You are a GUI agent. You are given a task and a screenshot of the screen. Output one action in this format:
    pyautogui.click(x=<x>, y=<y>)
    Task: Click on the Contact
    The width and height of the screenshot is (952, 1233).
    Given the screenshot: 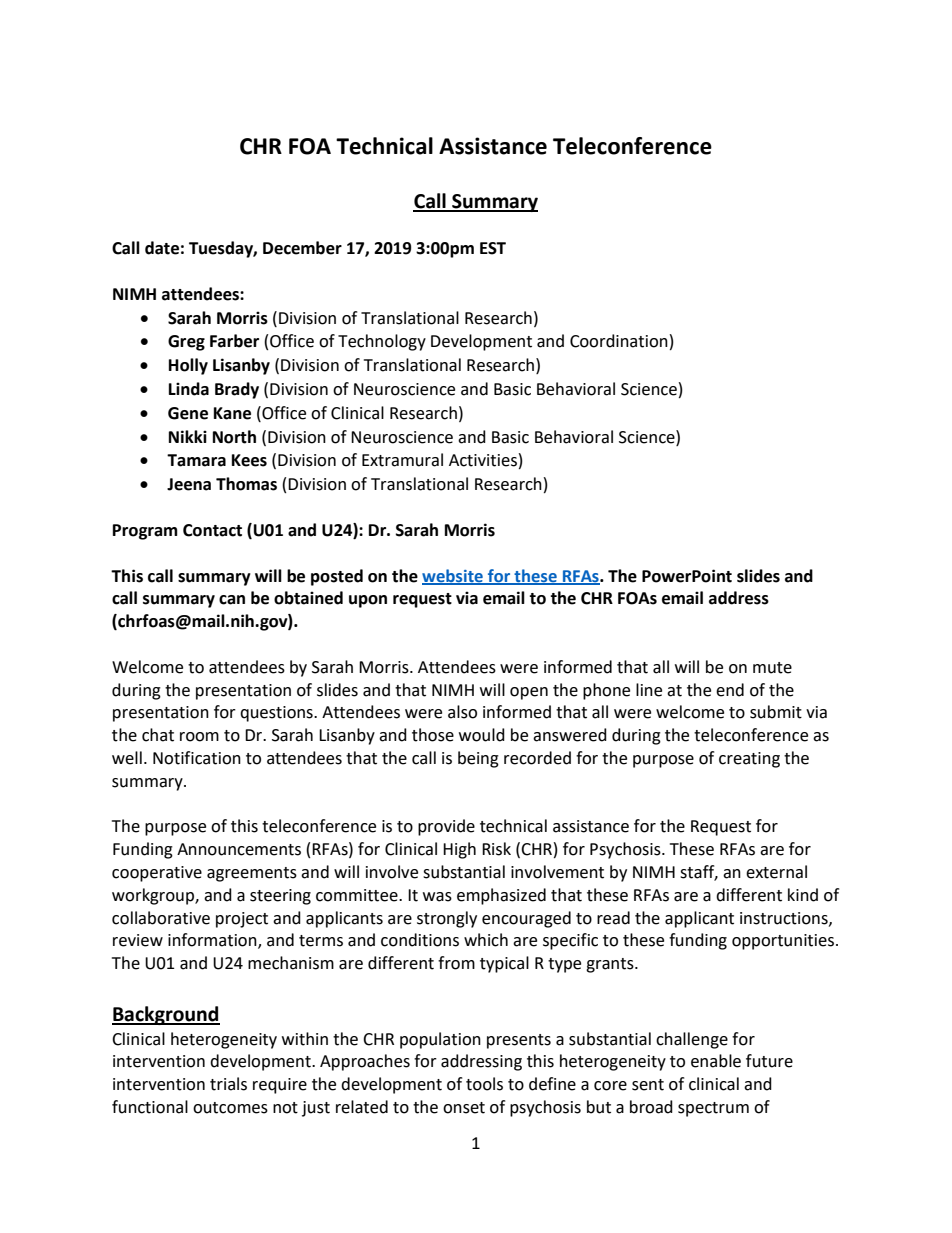 What is the action you would take?
    pyautogui.click(x=212, y=530)
